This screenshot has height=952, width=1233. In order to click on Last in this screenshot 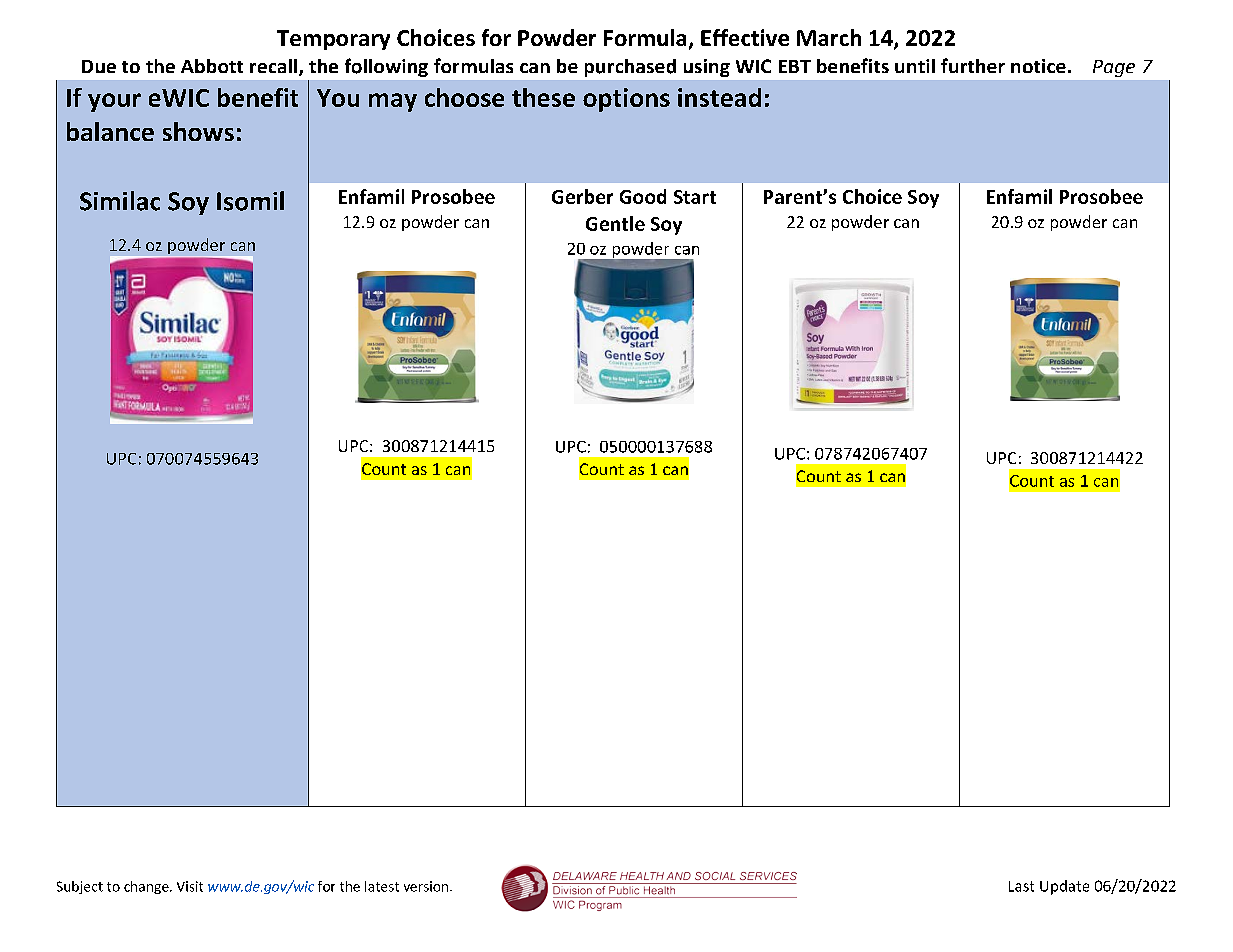, I will do `click(1021, 886)`.
